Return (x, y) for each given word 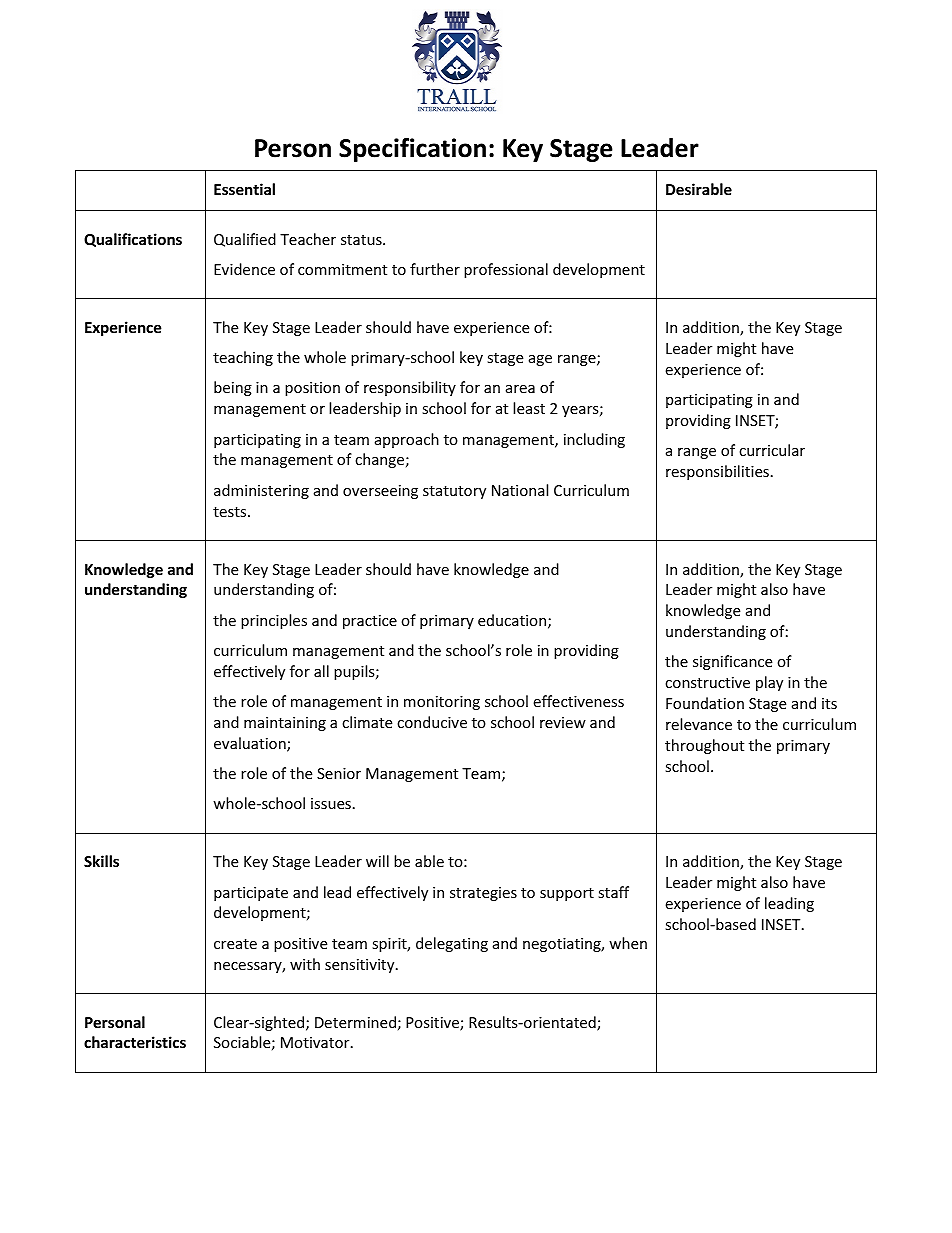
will (377, 861)
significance (732, 662)
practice (370, 622)
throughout (704, 746)
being (233, 388)
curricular (772, 450)
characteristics (135, 1042)
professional (506, 270)
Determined (355, 1022)
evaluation (251, 744)
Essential (244, 189)
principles (274, 621)
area (520, 389)
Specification (412, 150)
